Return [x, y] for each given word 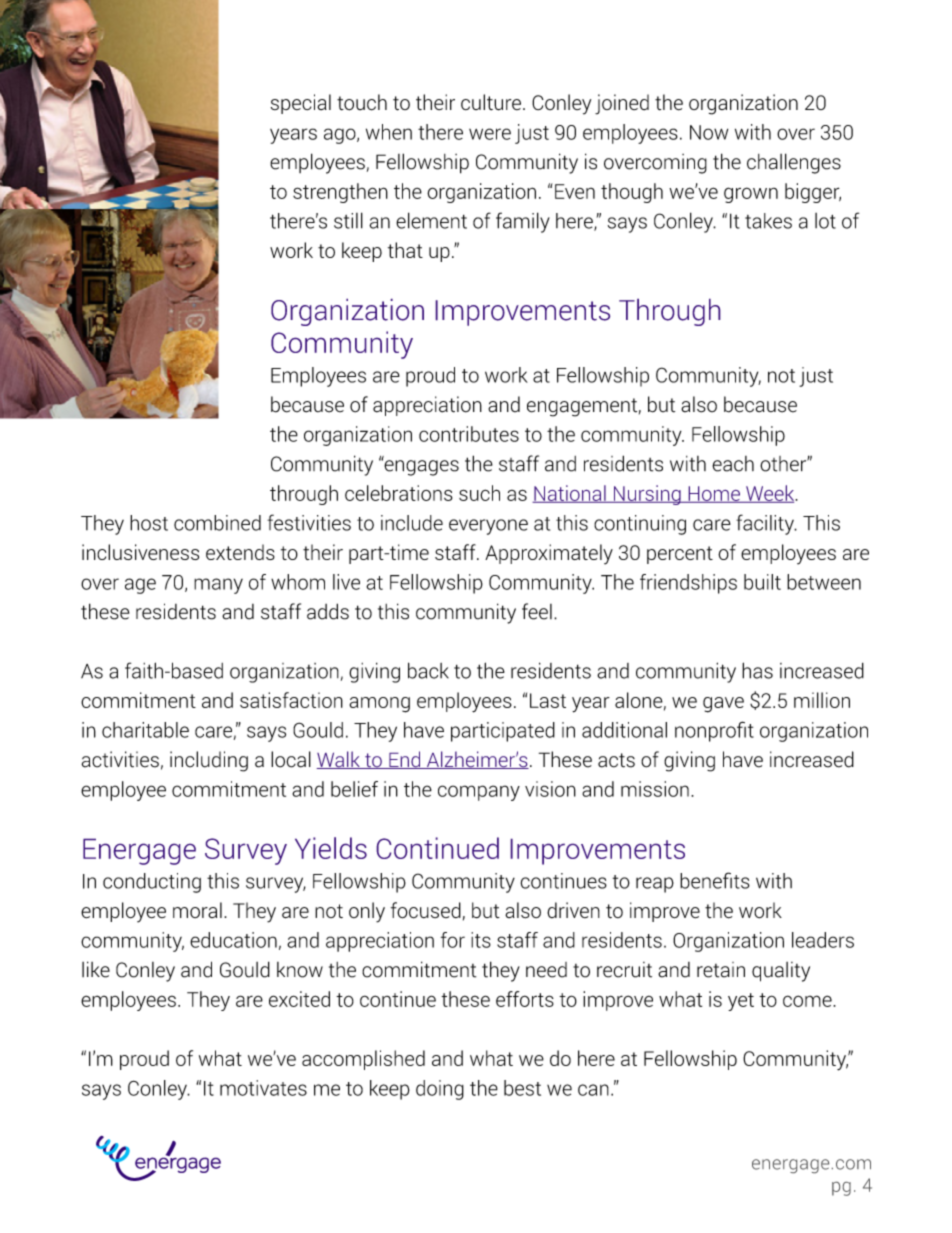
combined [217, 523]
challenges [794, 163]
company [479, 793]
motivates [263, 1088]
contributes [469, 434]
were [490, 134]
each [733, 464]
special [301, 104]
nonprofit [714, 731]
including [209, 761]
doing [440, 1090]
